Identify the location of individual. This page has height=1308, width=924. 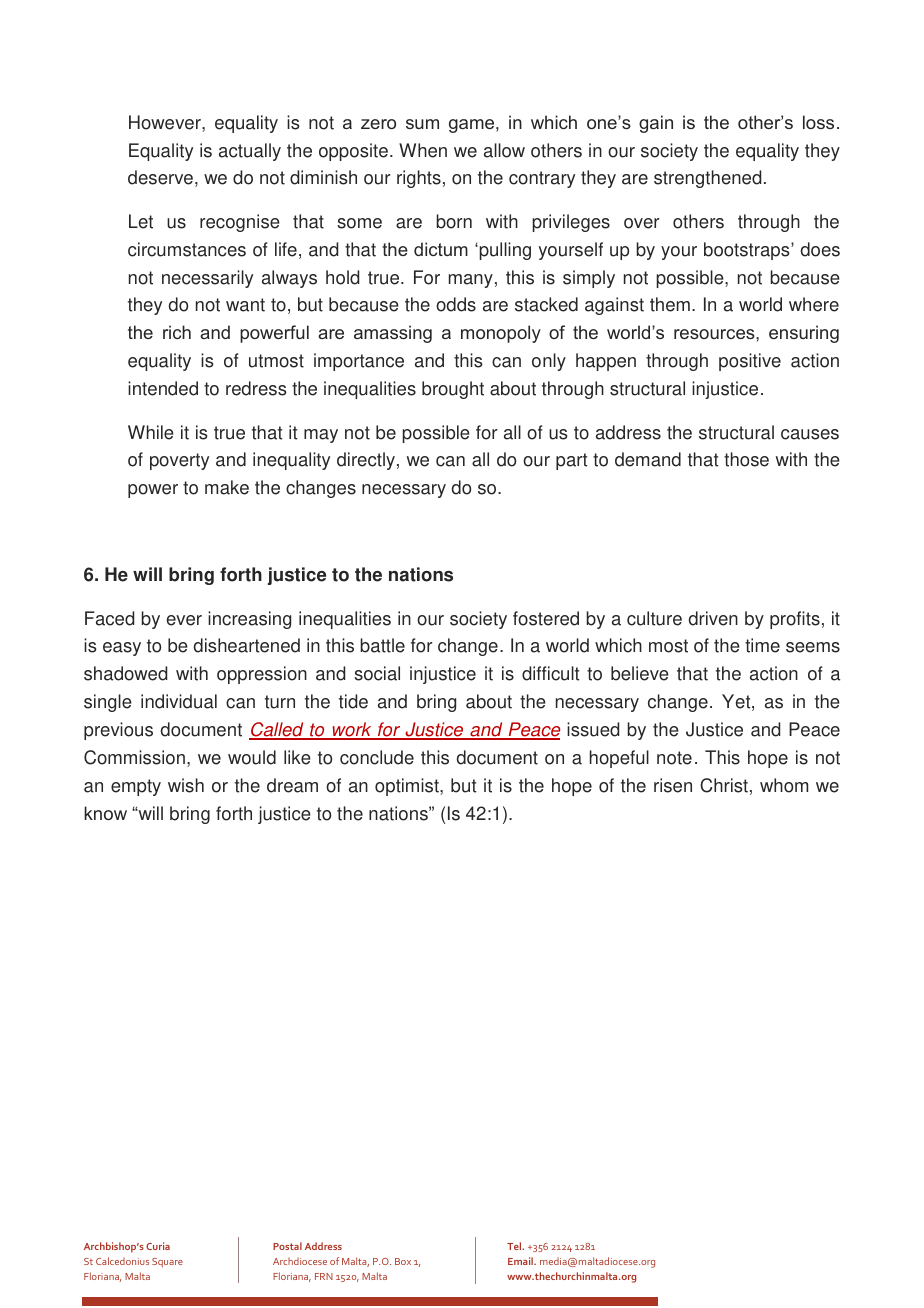
(179, 701).
